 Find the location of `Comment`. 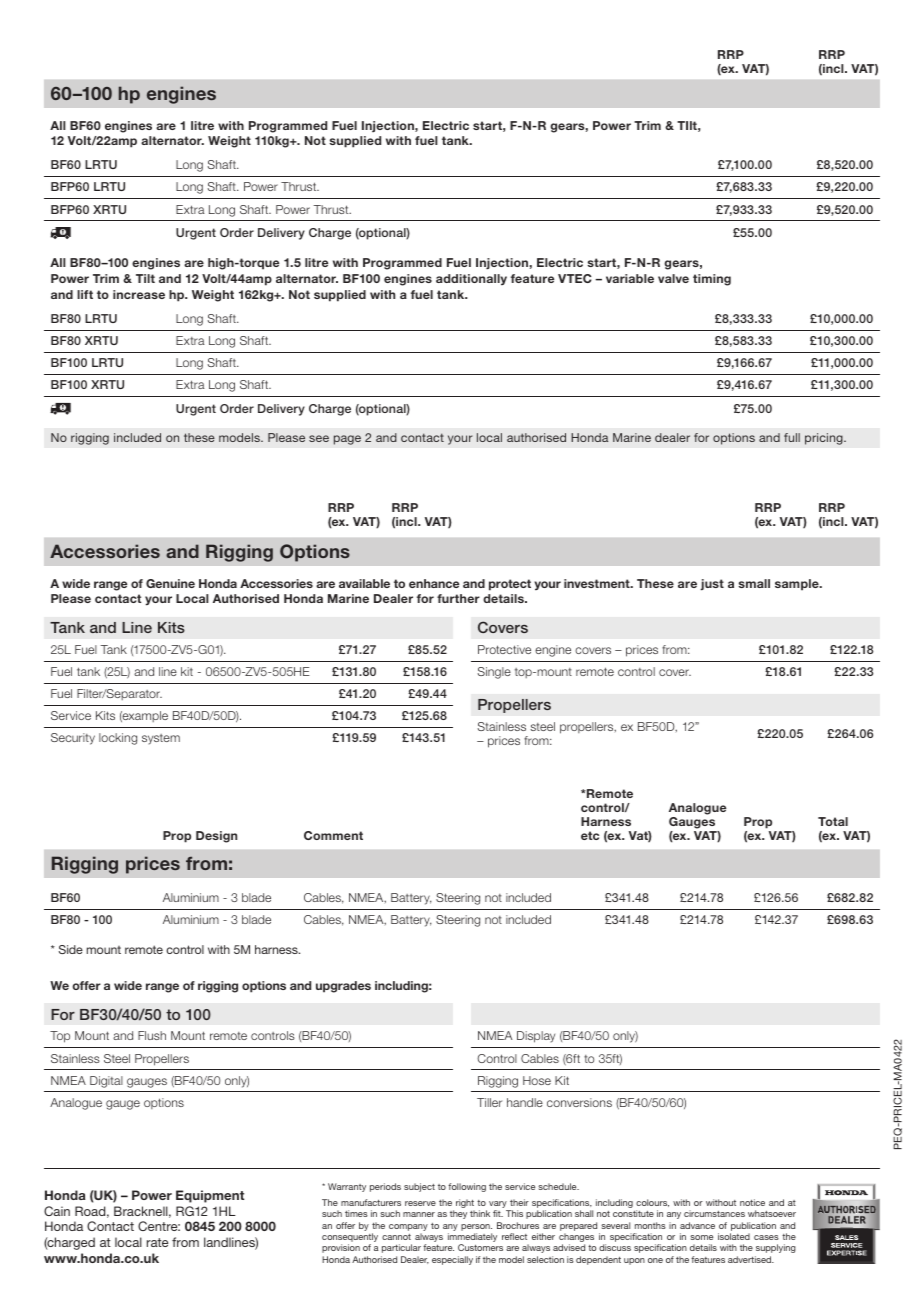

Comment is located at coordinates (333, 835).
